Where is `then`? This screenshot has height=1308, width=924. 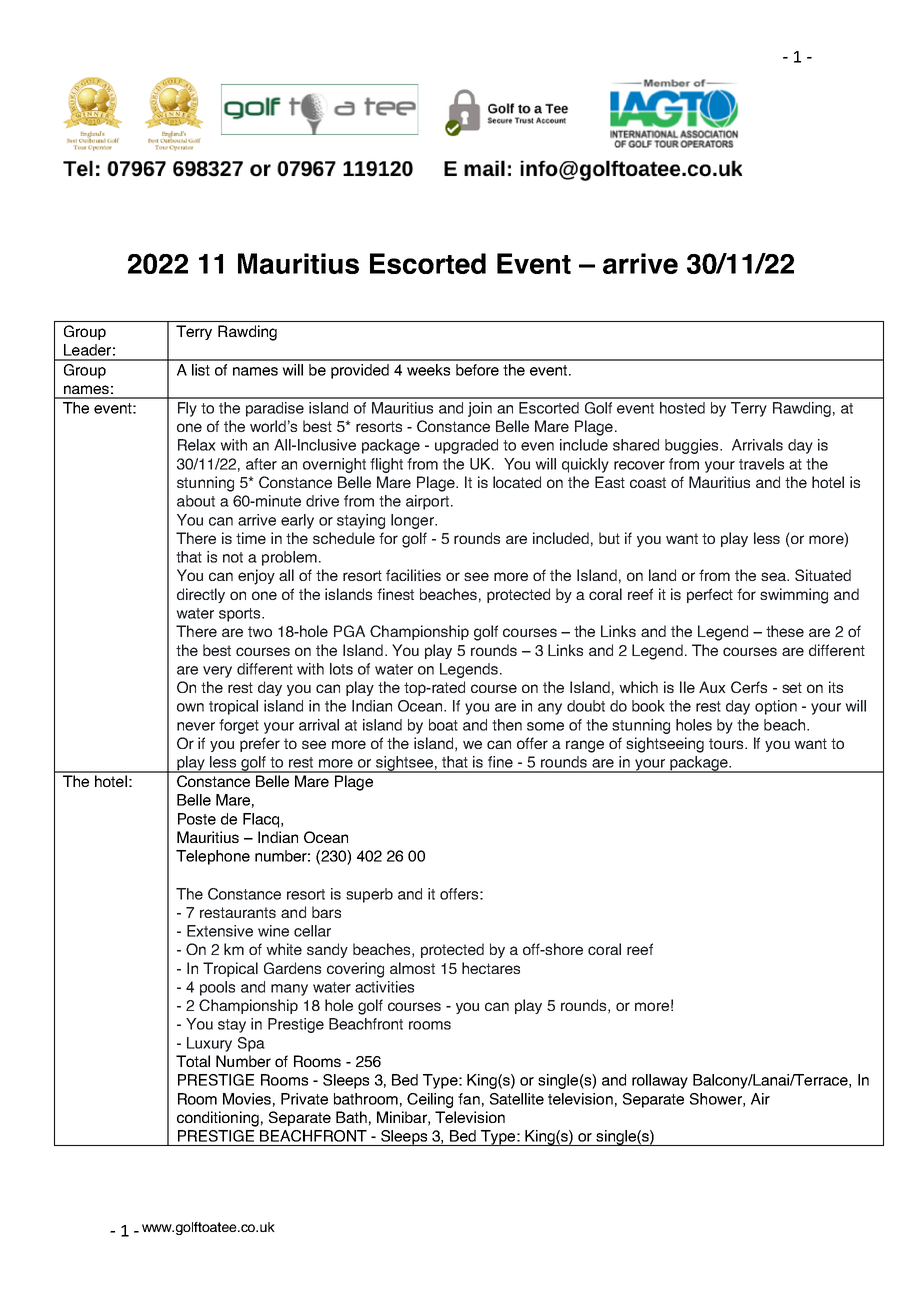
then is located at coordinates (507, 725).
